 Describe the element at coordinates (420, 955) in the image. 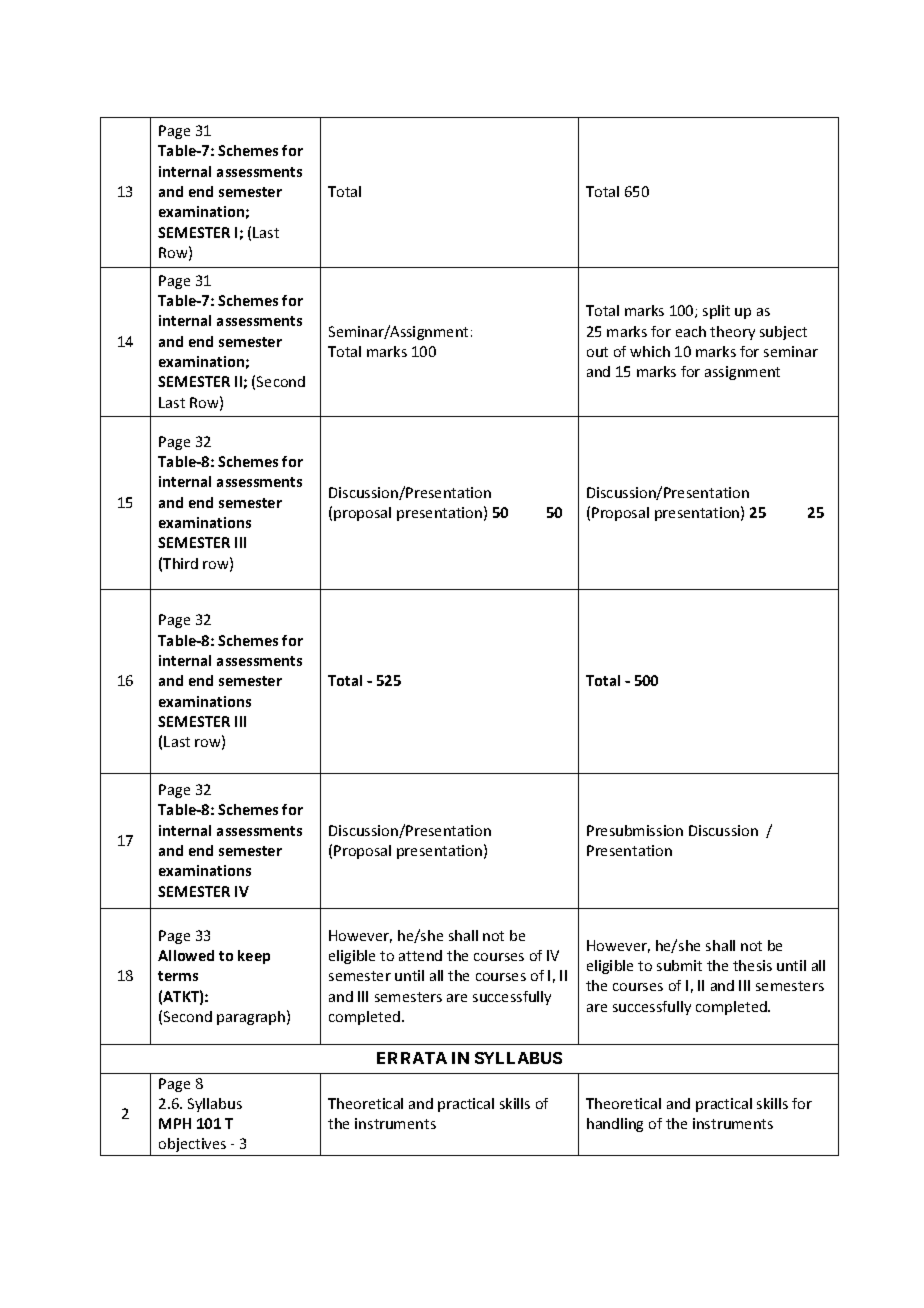

I see `attend` at that location.
